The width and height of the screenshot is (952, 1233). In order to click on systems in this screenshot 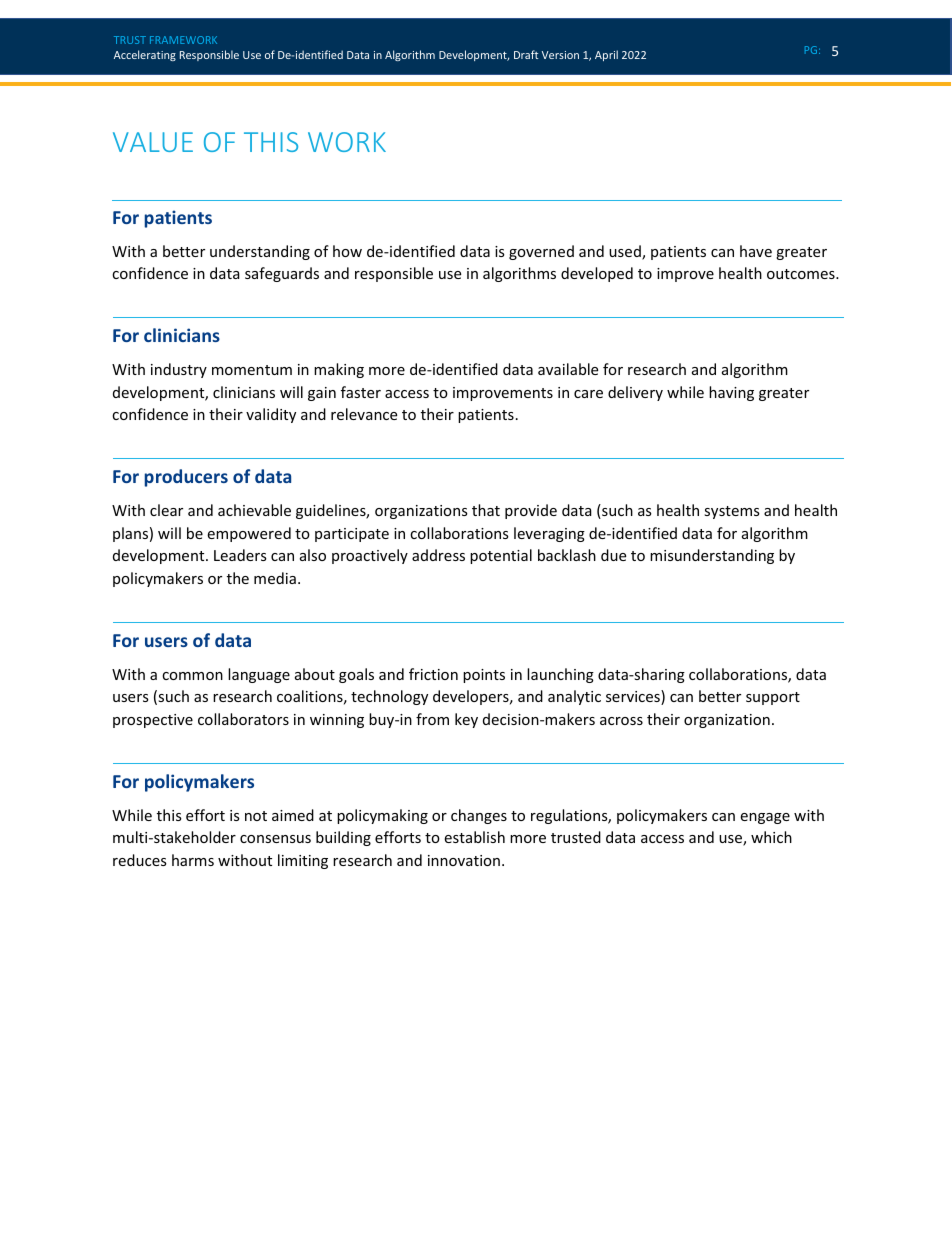, I will do `click(732, 512)`.
